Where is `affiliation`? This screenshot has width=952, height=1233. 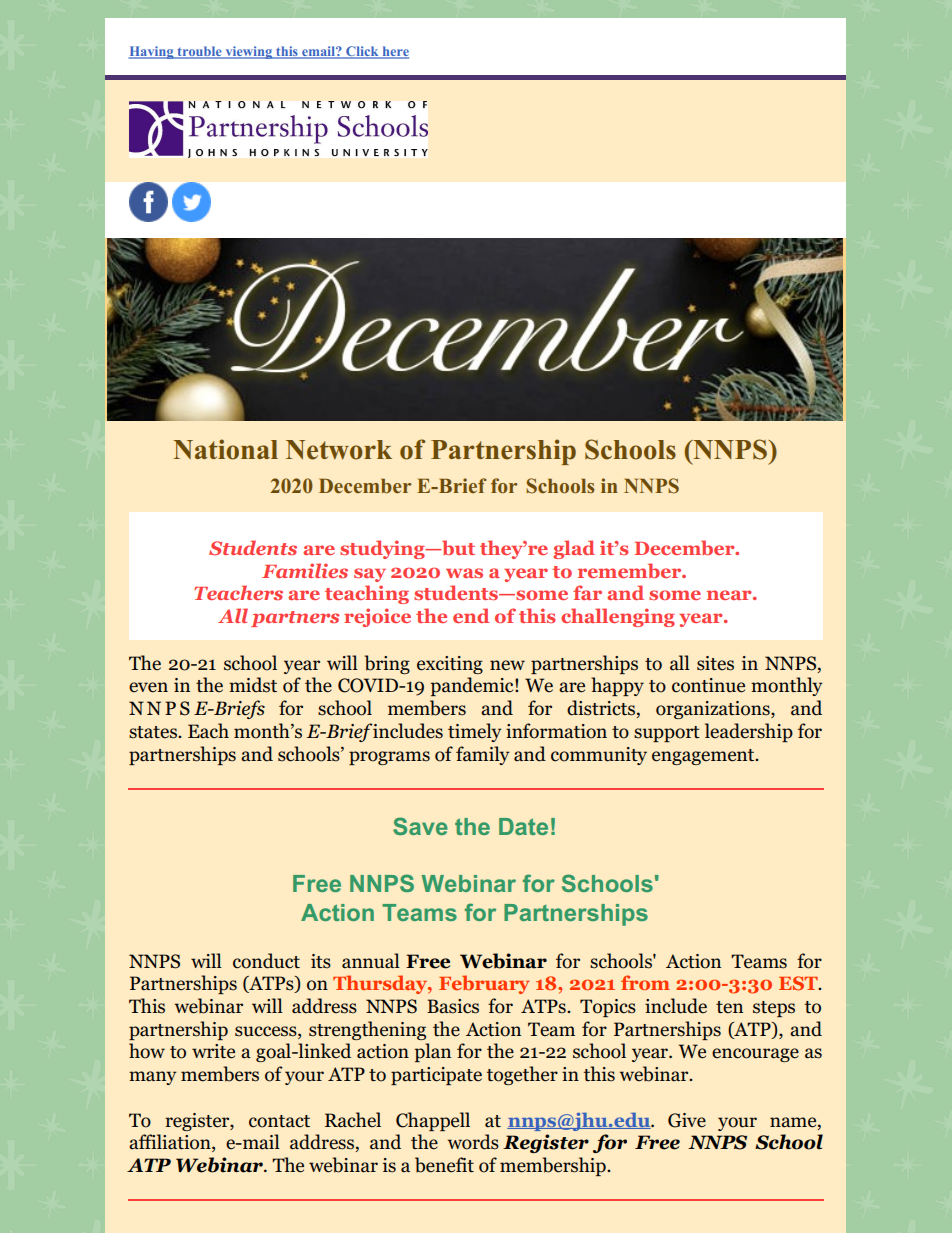 affiliation is located at coordinates (171, 1143).
